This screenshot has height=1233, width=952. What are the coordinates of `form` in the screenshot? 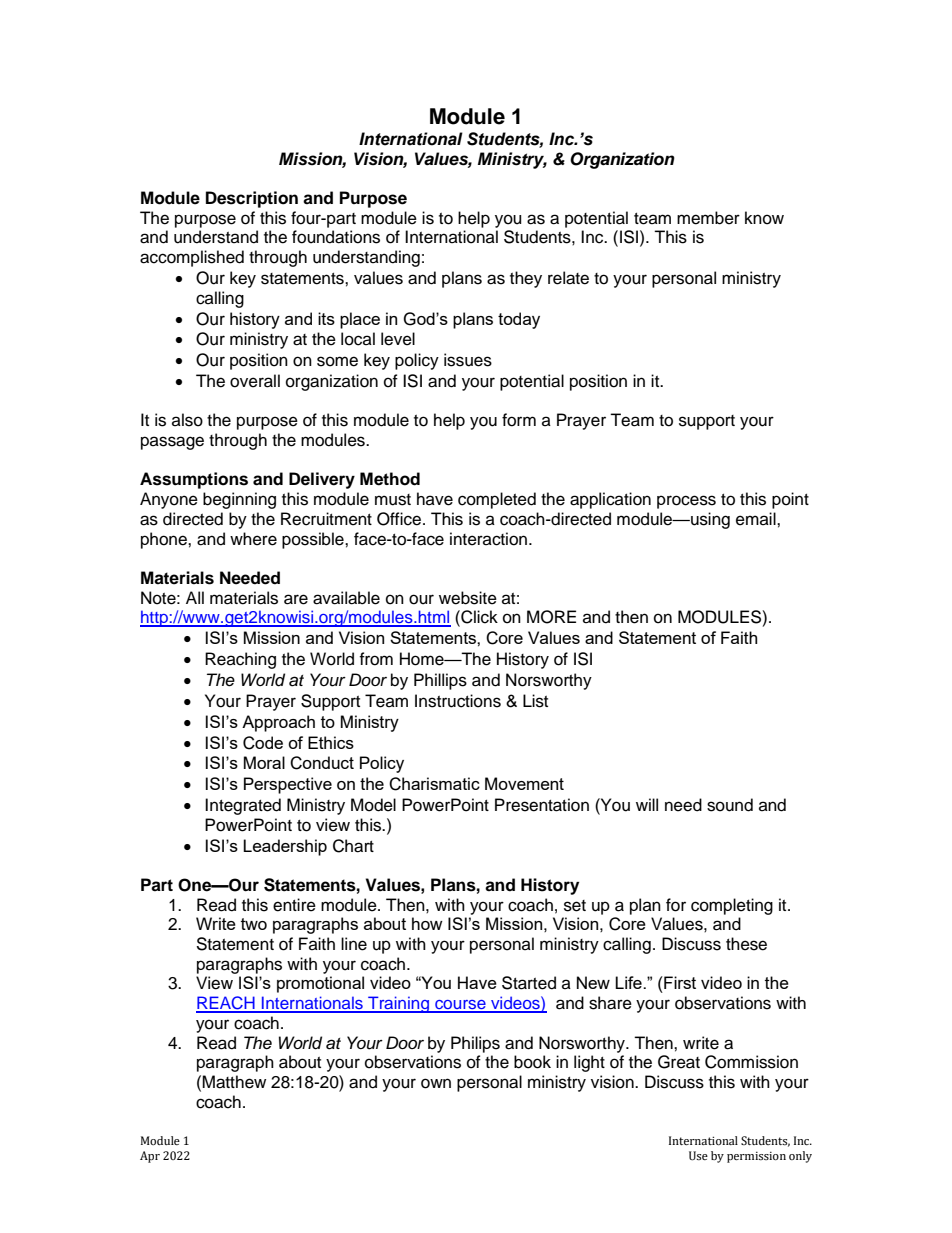 It's located at (519, 420).
